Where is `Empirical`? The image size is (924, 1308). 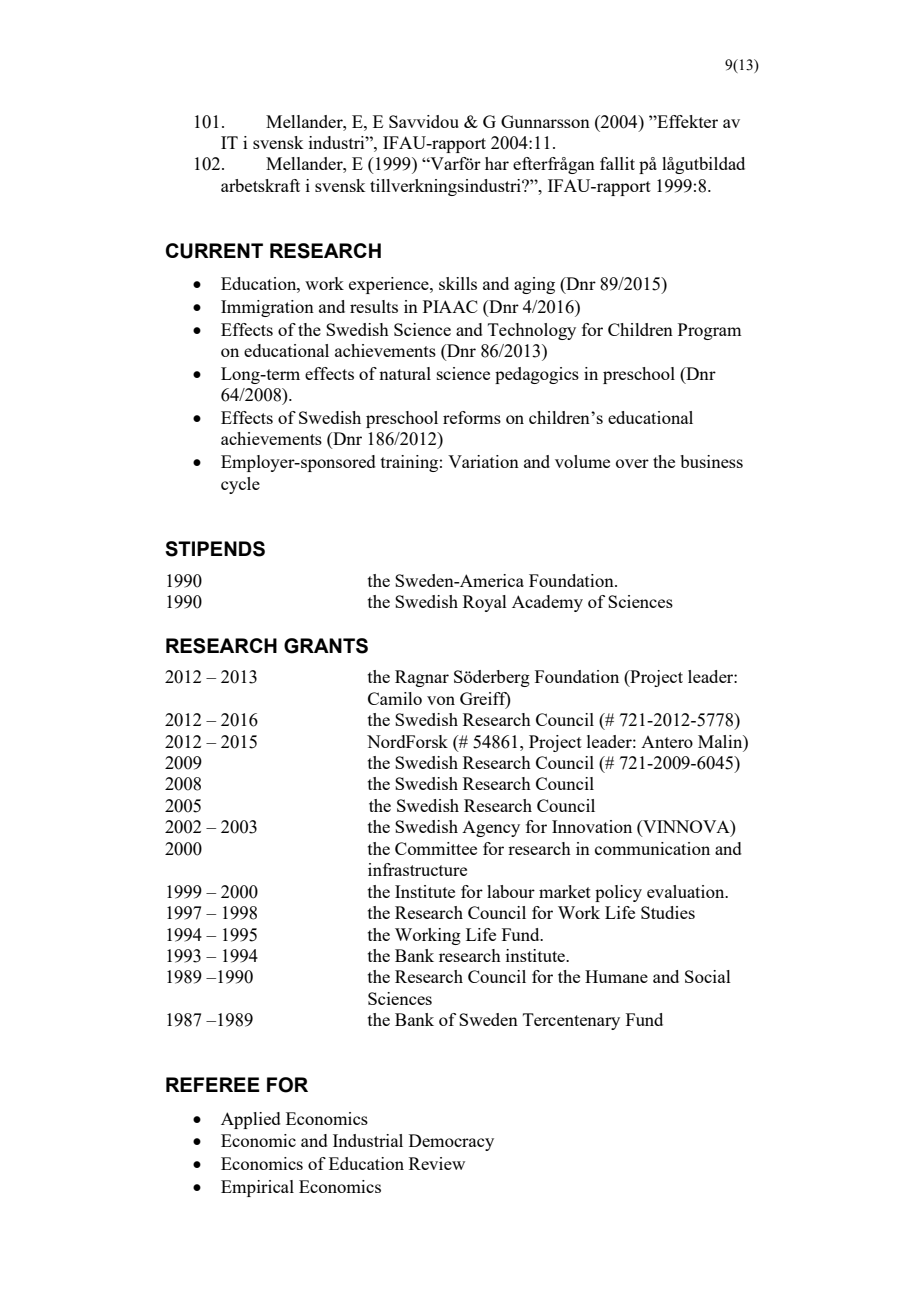 Empirical is located at coordinates (257, 1188).
